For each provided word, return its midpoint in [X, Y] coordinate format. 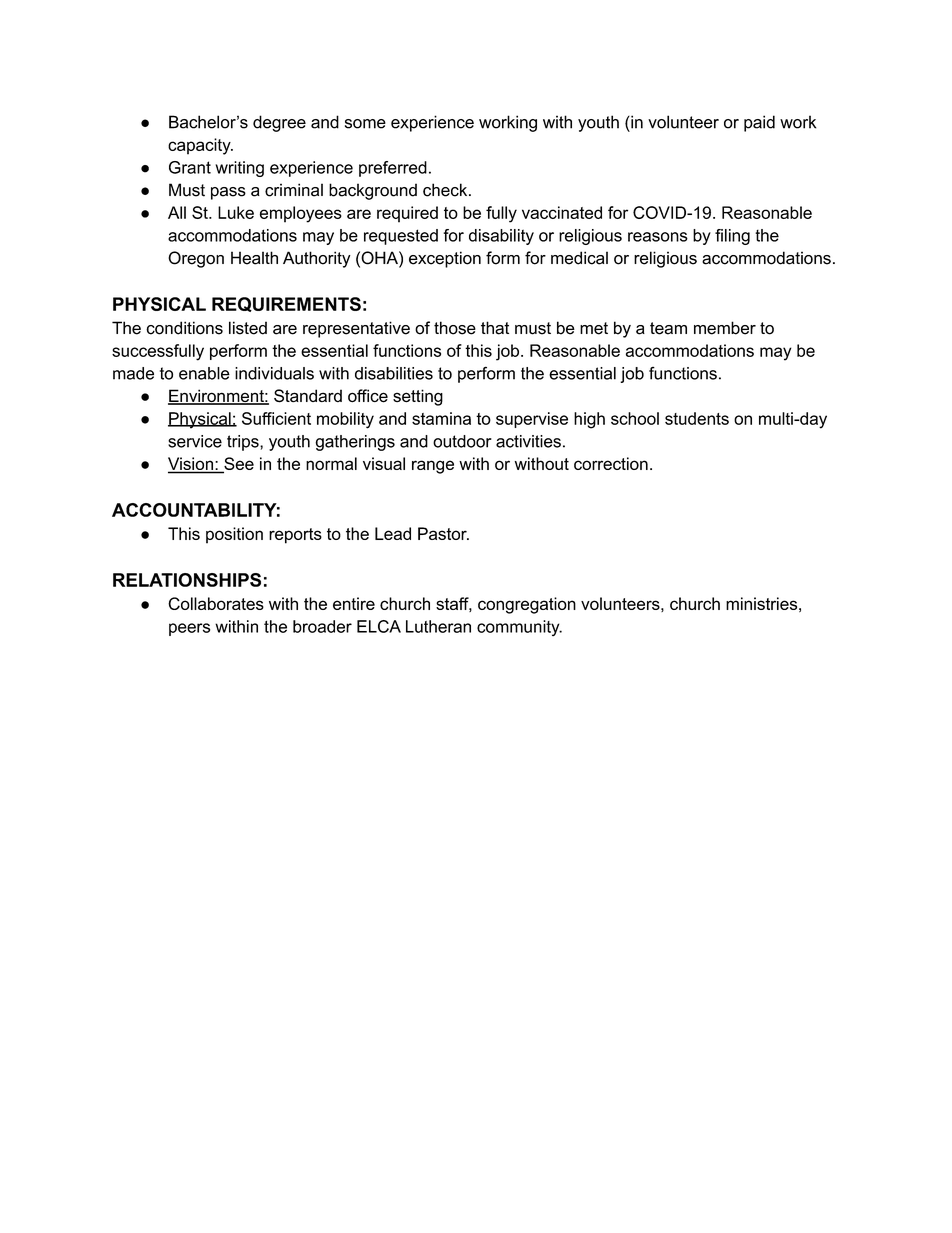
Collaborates [216, 603]
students [697, 418]
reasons [658, 237]
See [238, 465]
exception [445, 259]
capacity [200, 146]
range [433, 467]
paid [759, 123]
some [365, 124]
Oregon [196, 259]
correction [611, 463]
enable [204, 373]
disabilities [394, 373]
